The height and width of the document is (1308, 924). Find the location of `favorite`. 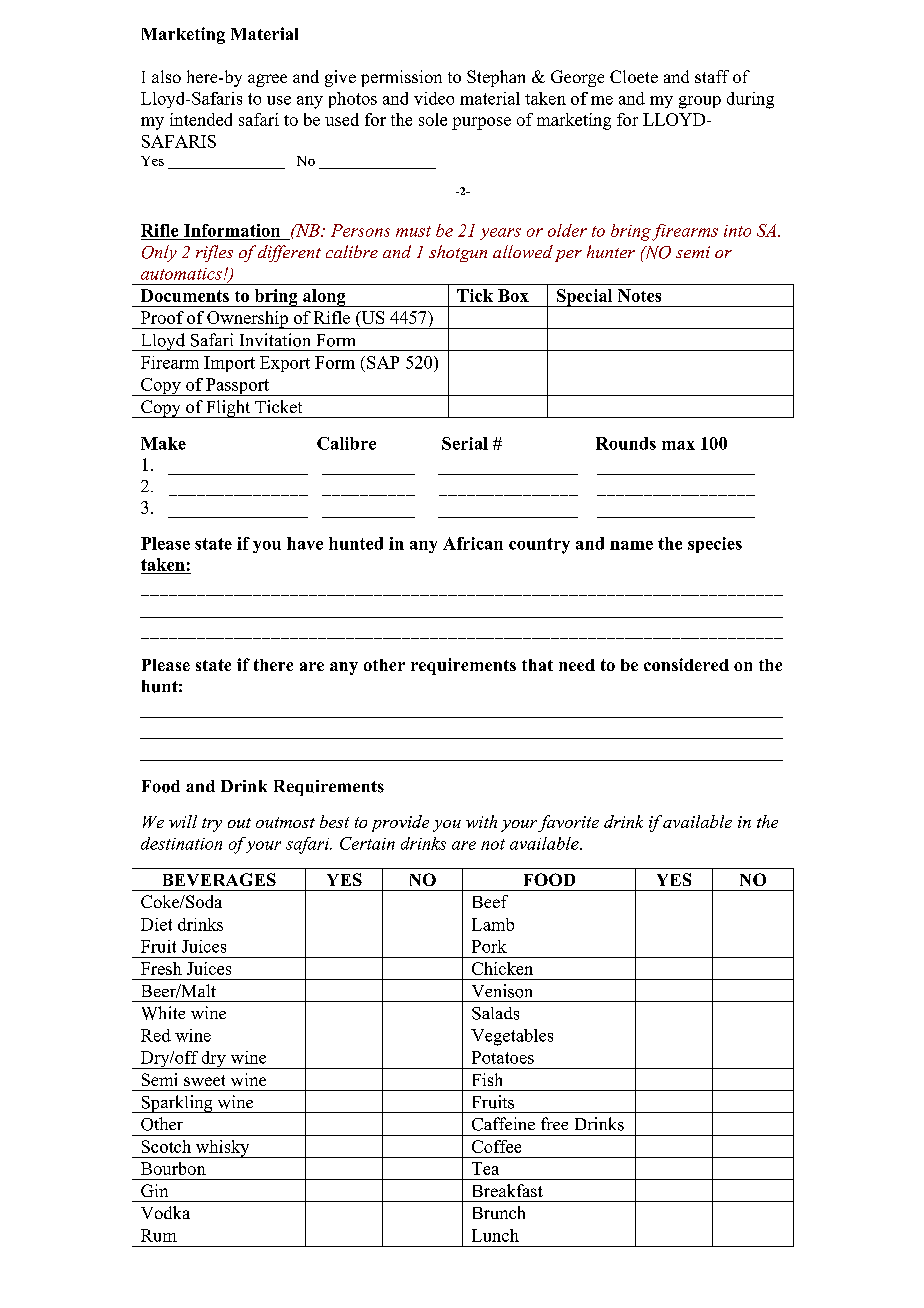

favorite is located at coordinates (568, 823).
